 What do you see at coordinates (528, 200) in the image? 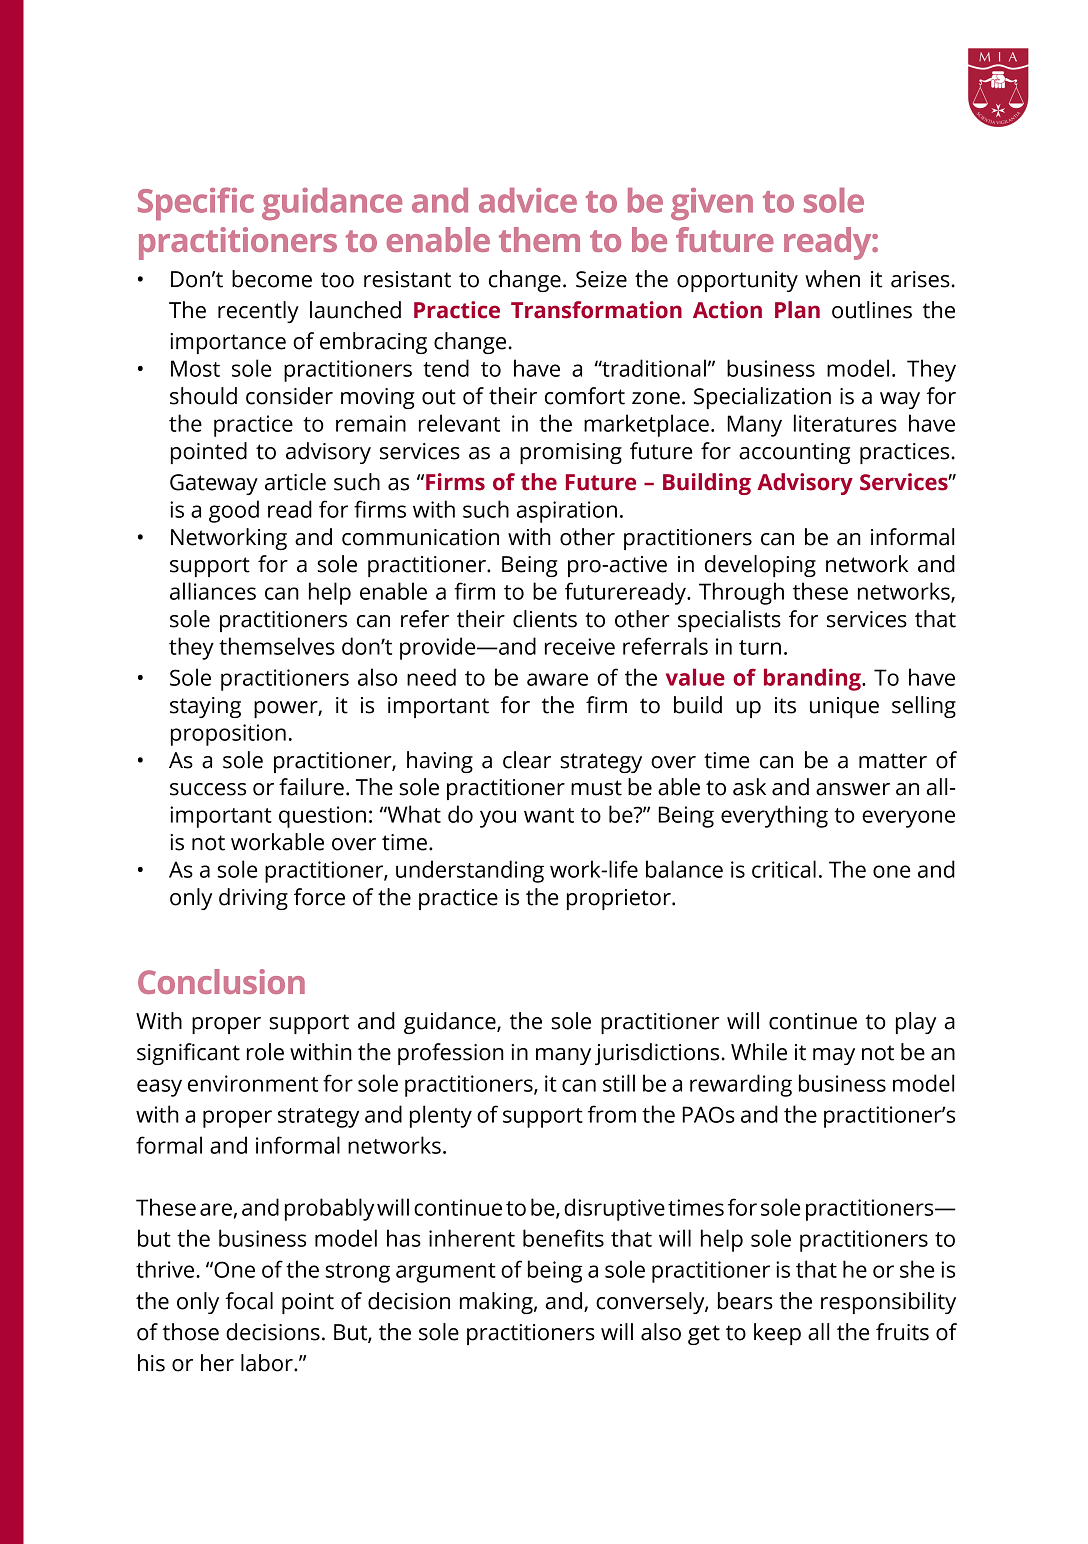
I see `advice` at bounding box center [528, 200].
